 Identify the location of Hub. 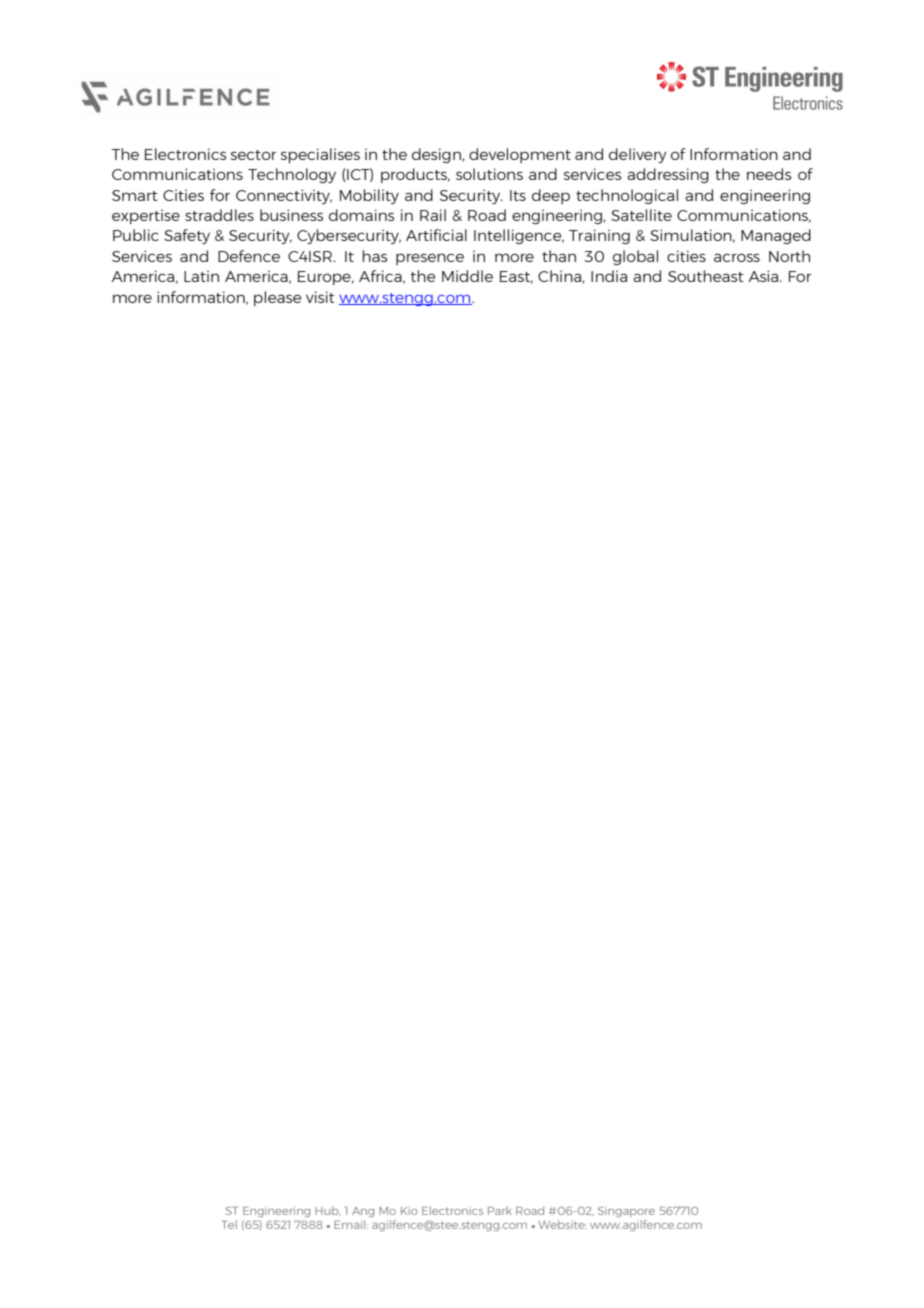
(328, 1210).
